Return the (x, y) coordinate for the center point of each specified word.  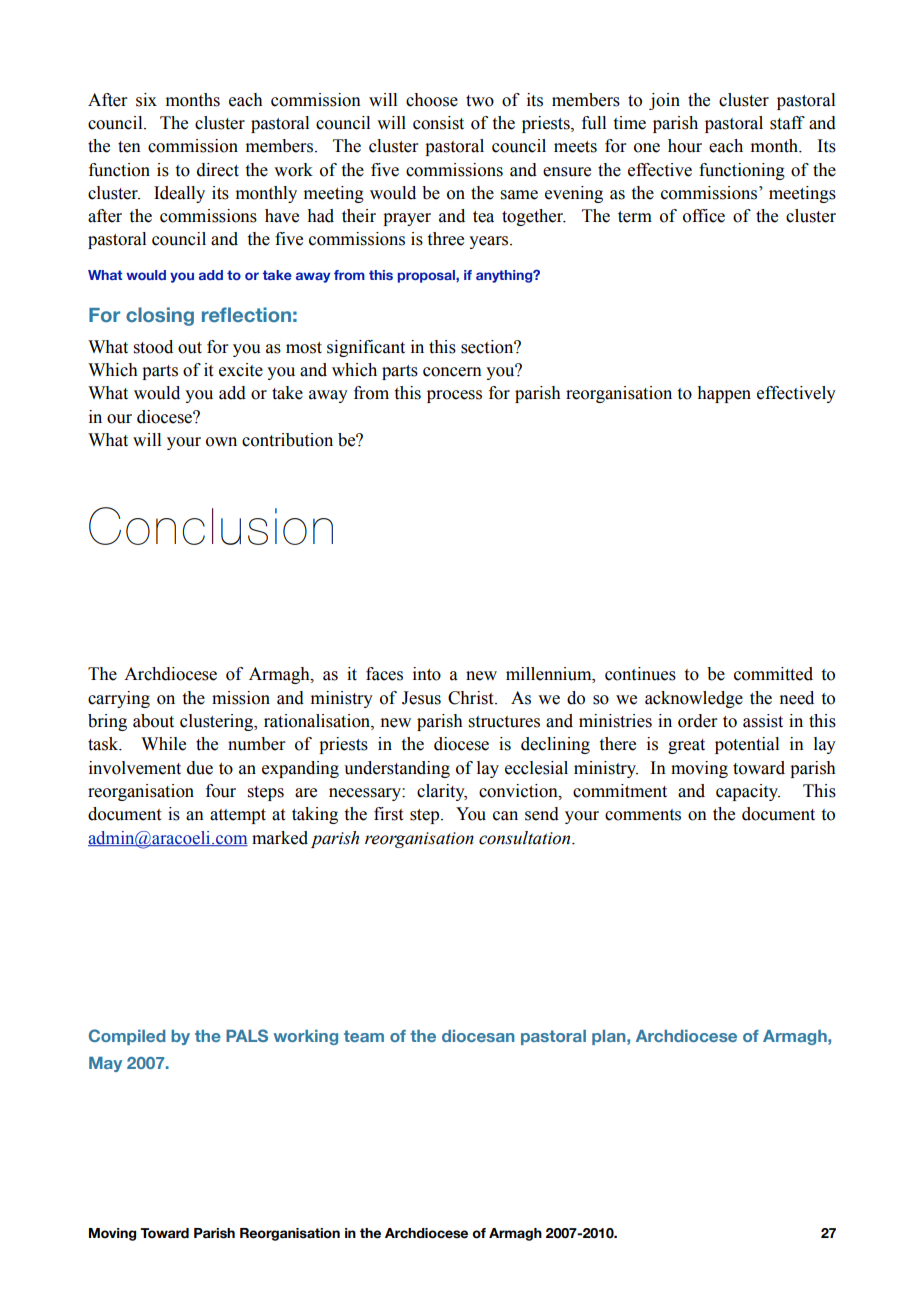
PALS (247, 1035)
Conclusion (211, 526)
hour (685, 146)
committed (773, 674)
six (146, 100)
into (427, 674)
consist (438, 123)
